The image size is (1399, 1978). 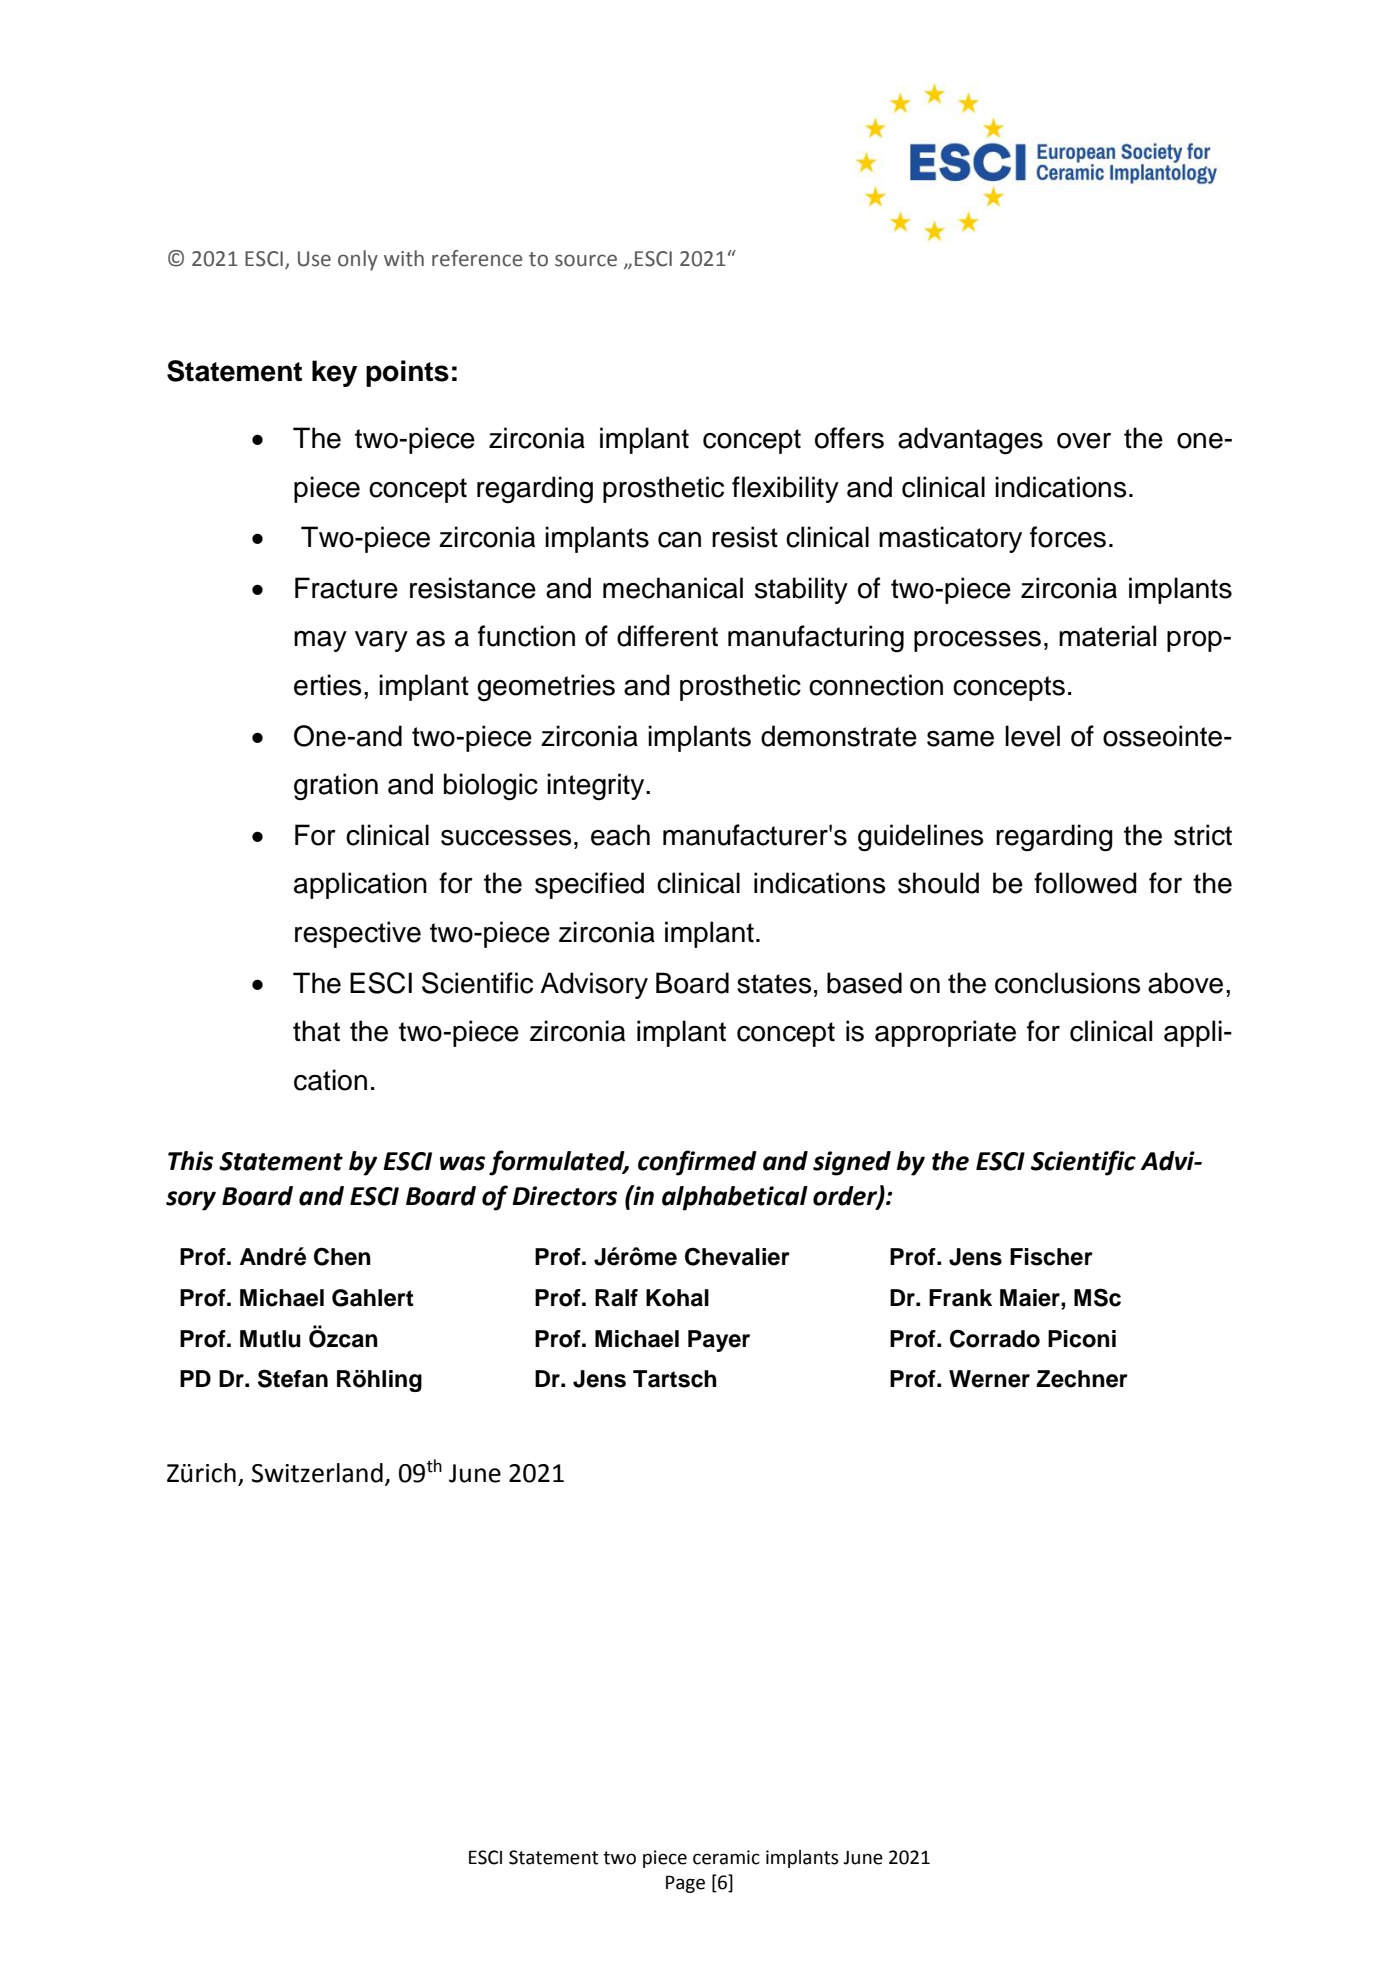 What do you see at coordinates (989, 1379) in the page?
I see `Werner` at bounding box center [989, 1379].
